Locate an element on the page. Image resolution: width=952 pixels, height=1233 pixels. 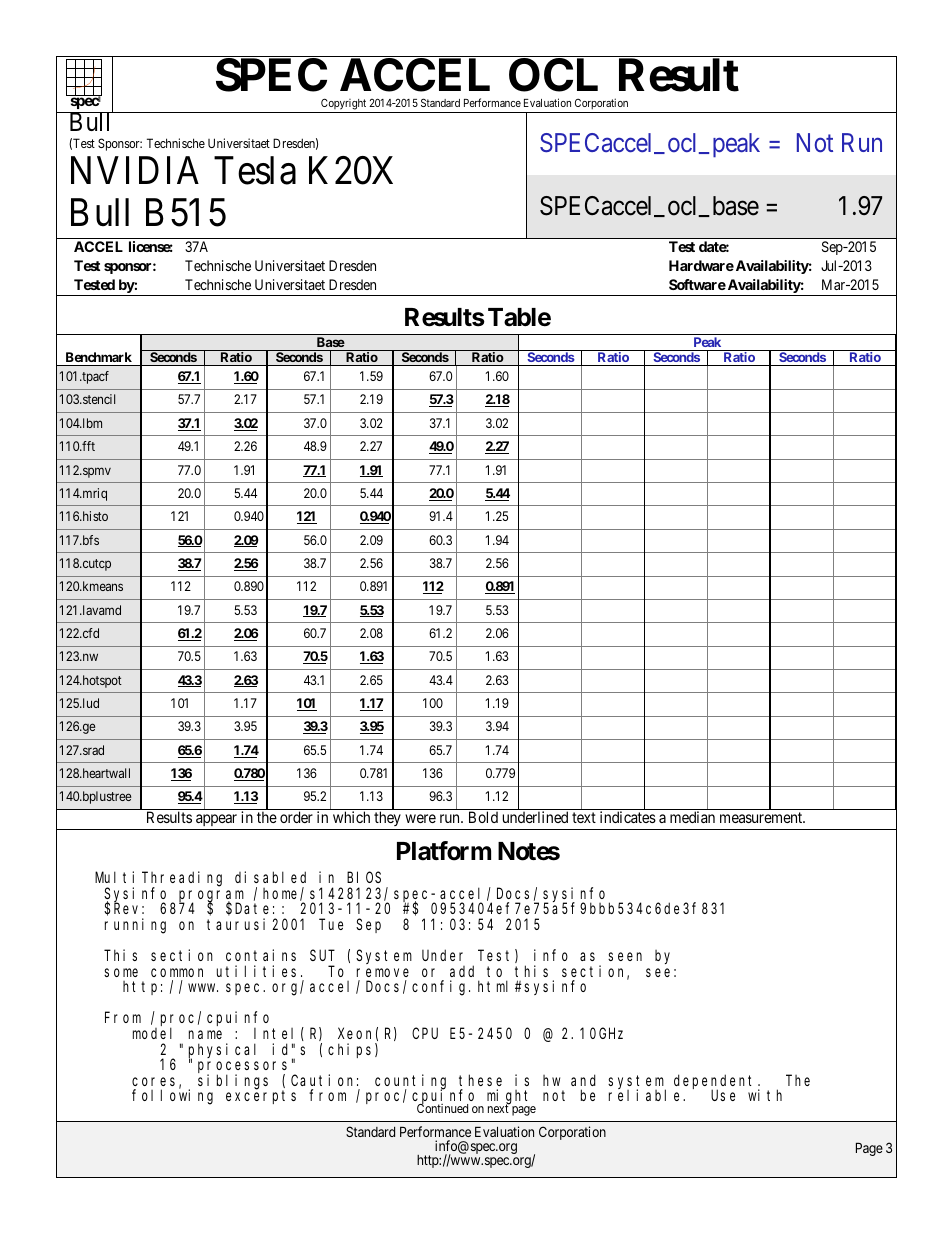
appear is located at coordinates (216, 820).
